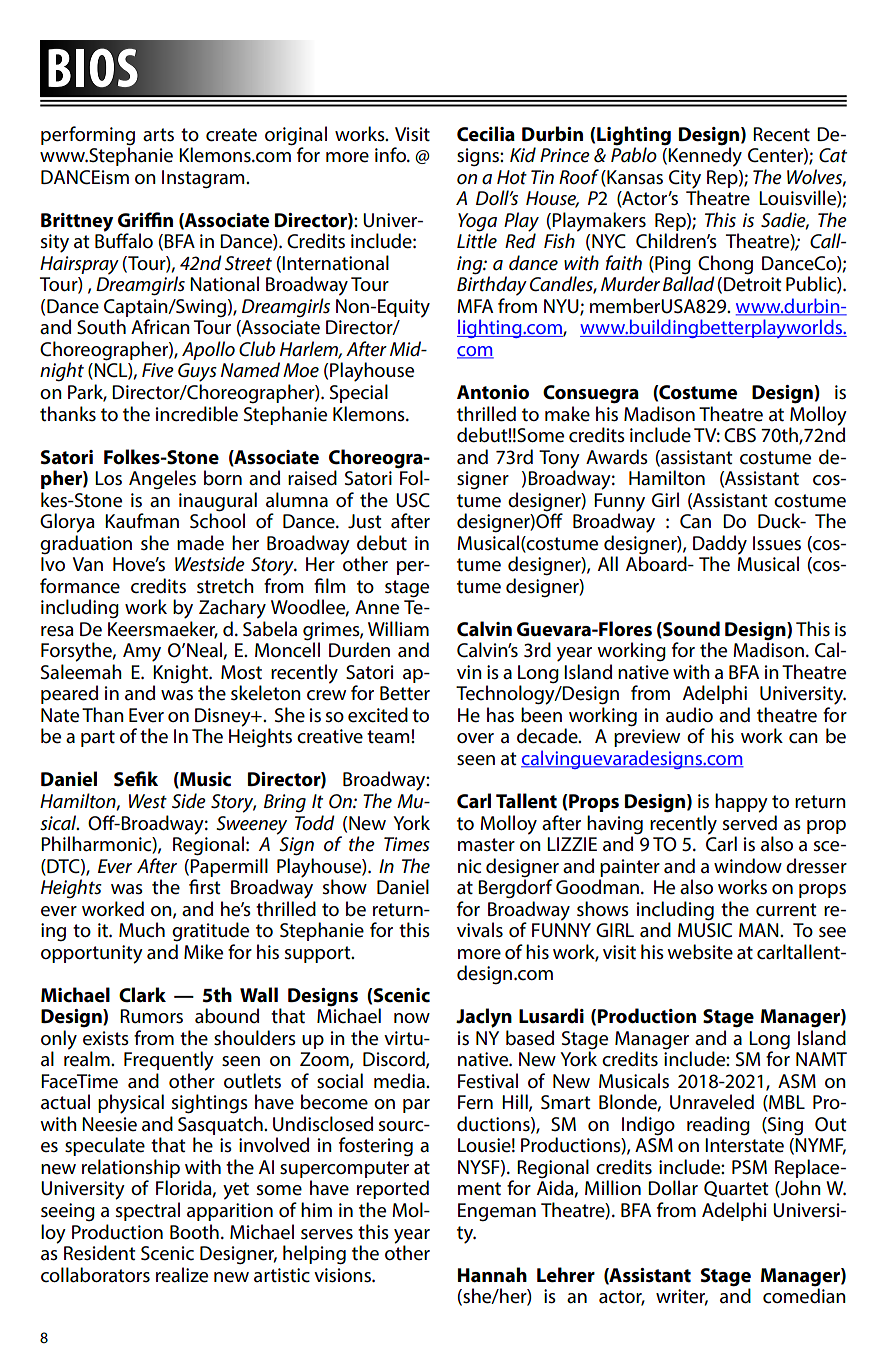 This document has width=887, height=1372. What do you see at coordinates (486, 134) in the document?
I see `Cecilia` at bounding box center [486, 134].
